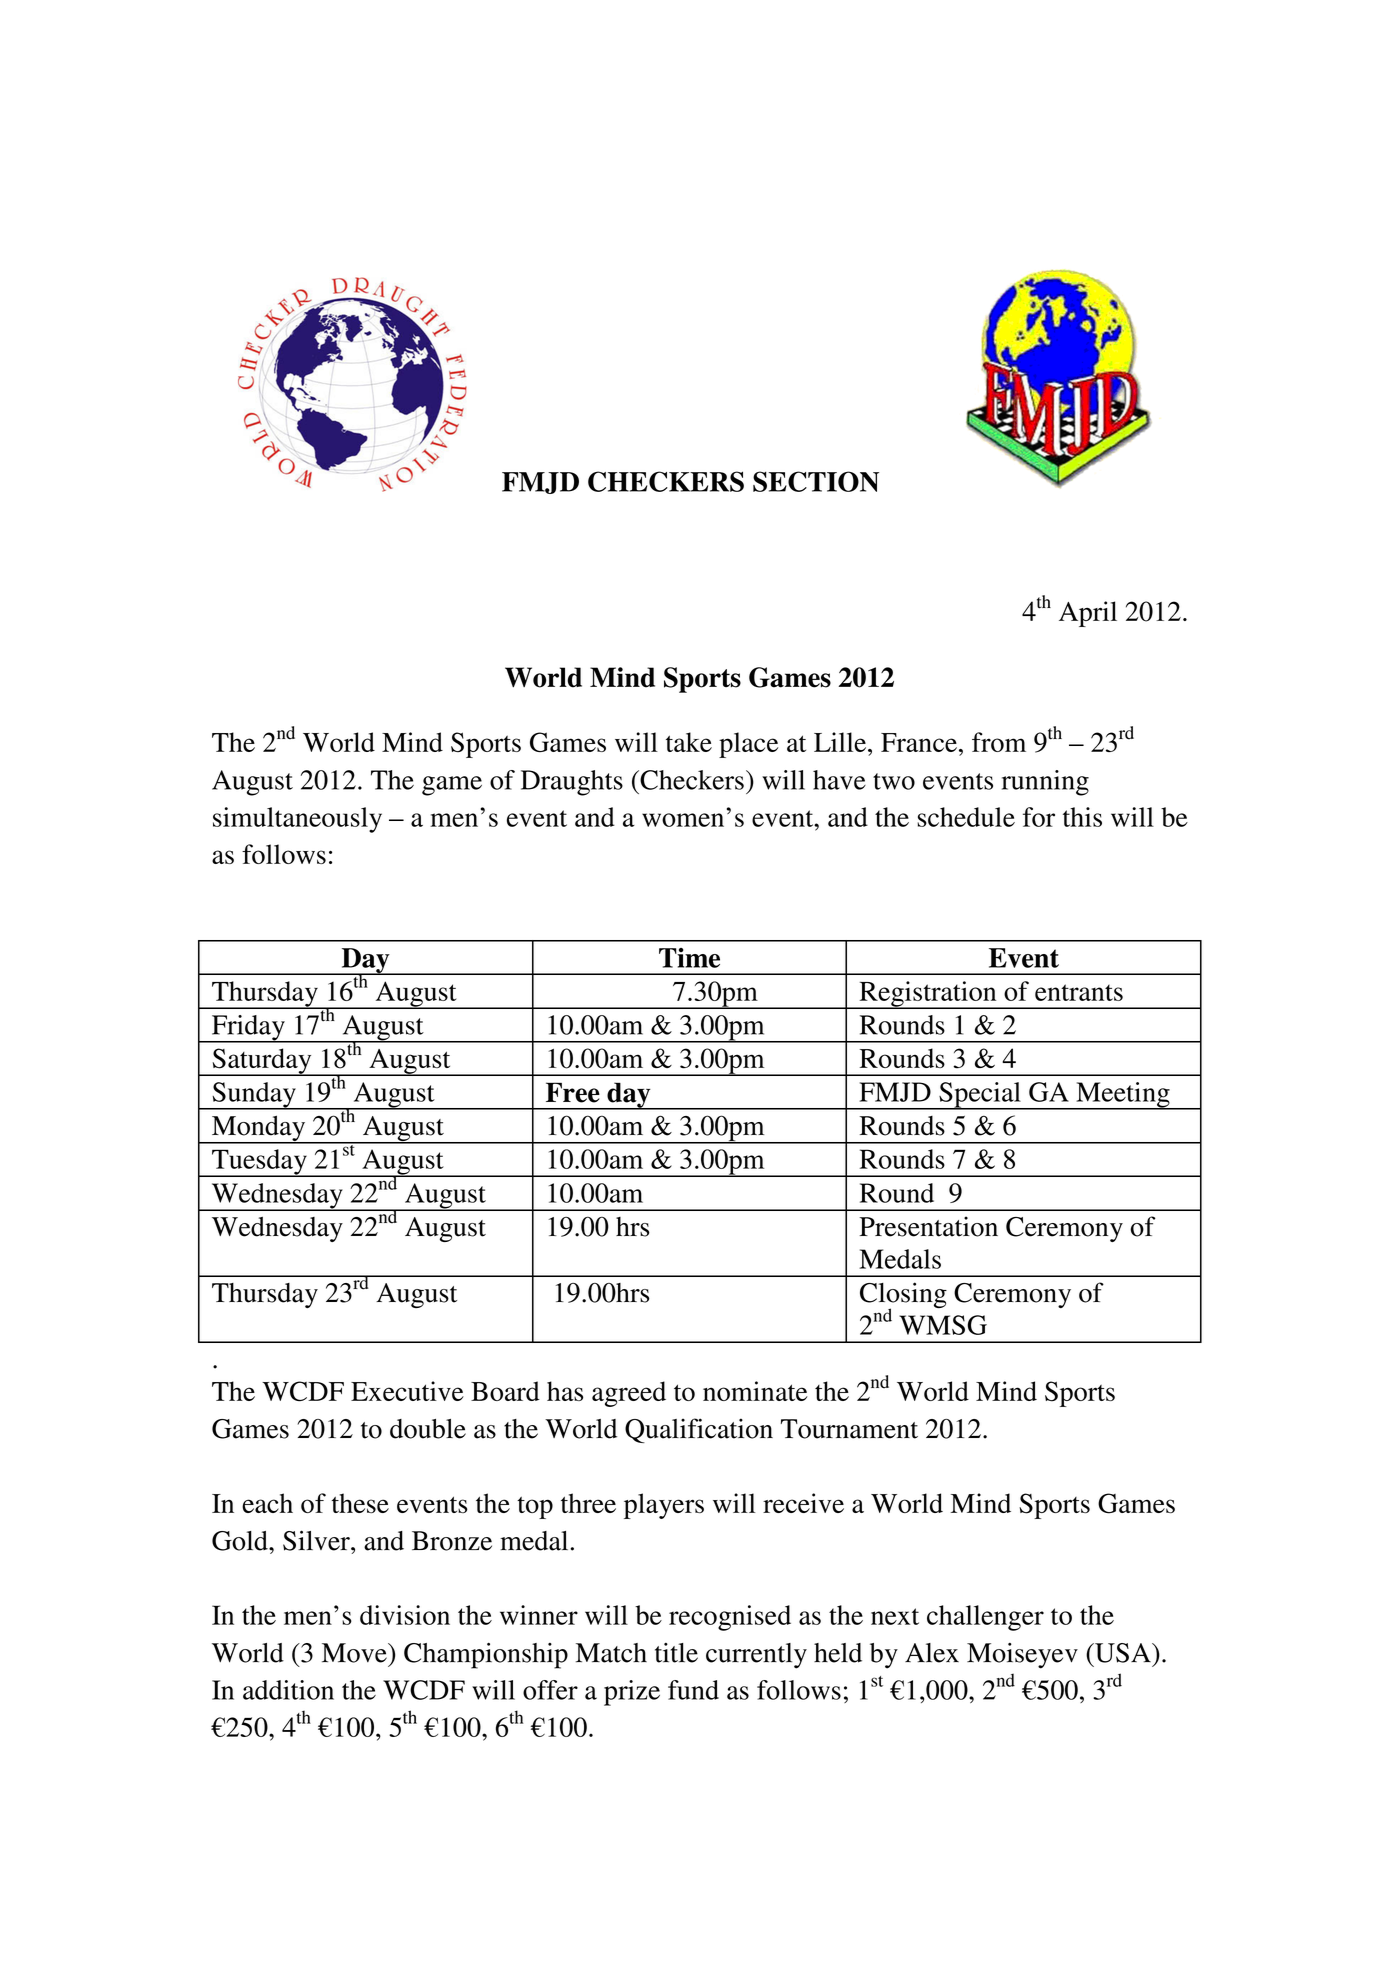 This page has height=1980, width=1399. What do you see at coordinates (676, 1653) in the page?
I see `title` at bounding box center [676, 1653].
